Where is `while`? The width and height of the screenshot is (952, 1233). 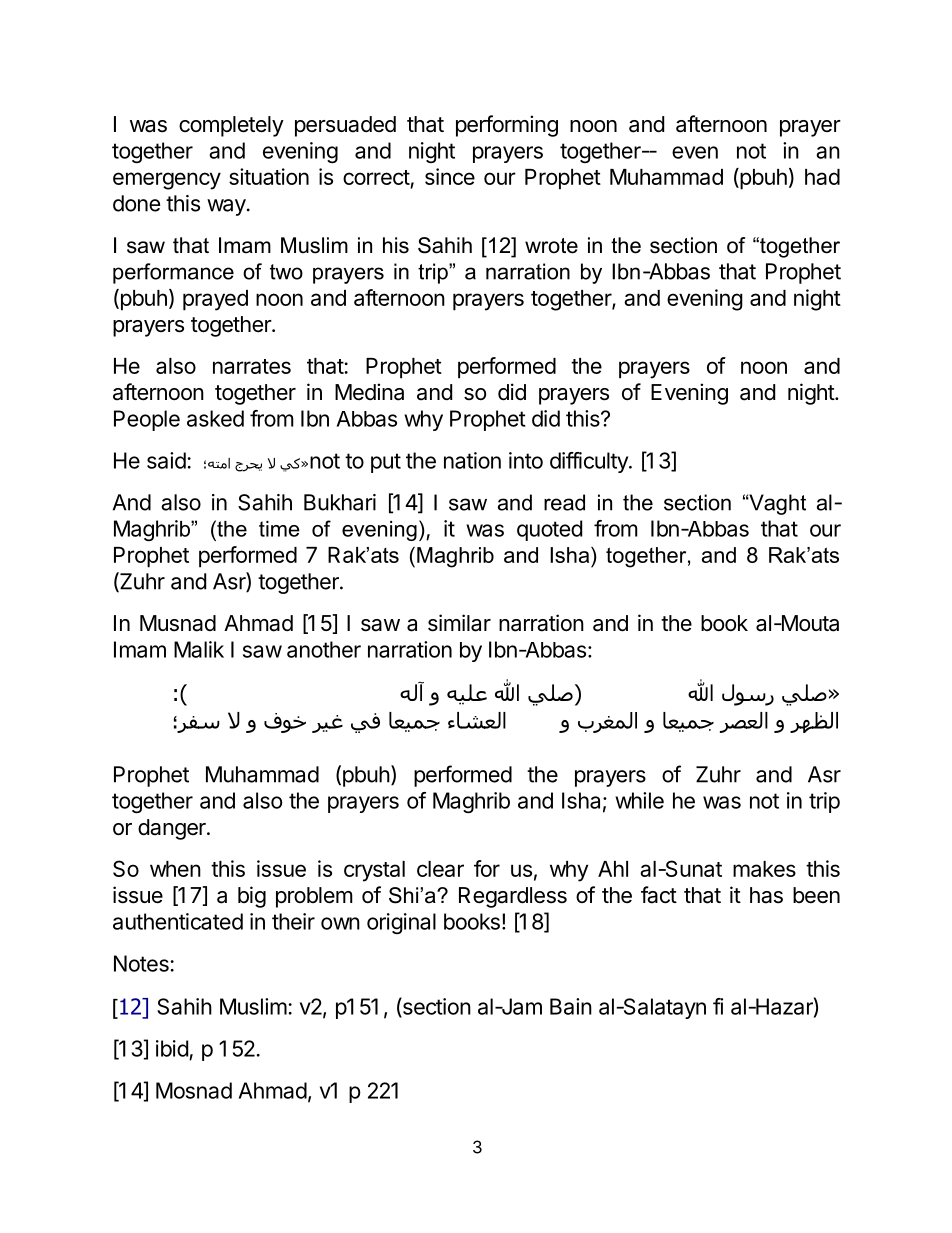 while is located at coordinates (639, 800).
